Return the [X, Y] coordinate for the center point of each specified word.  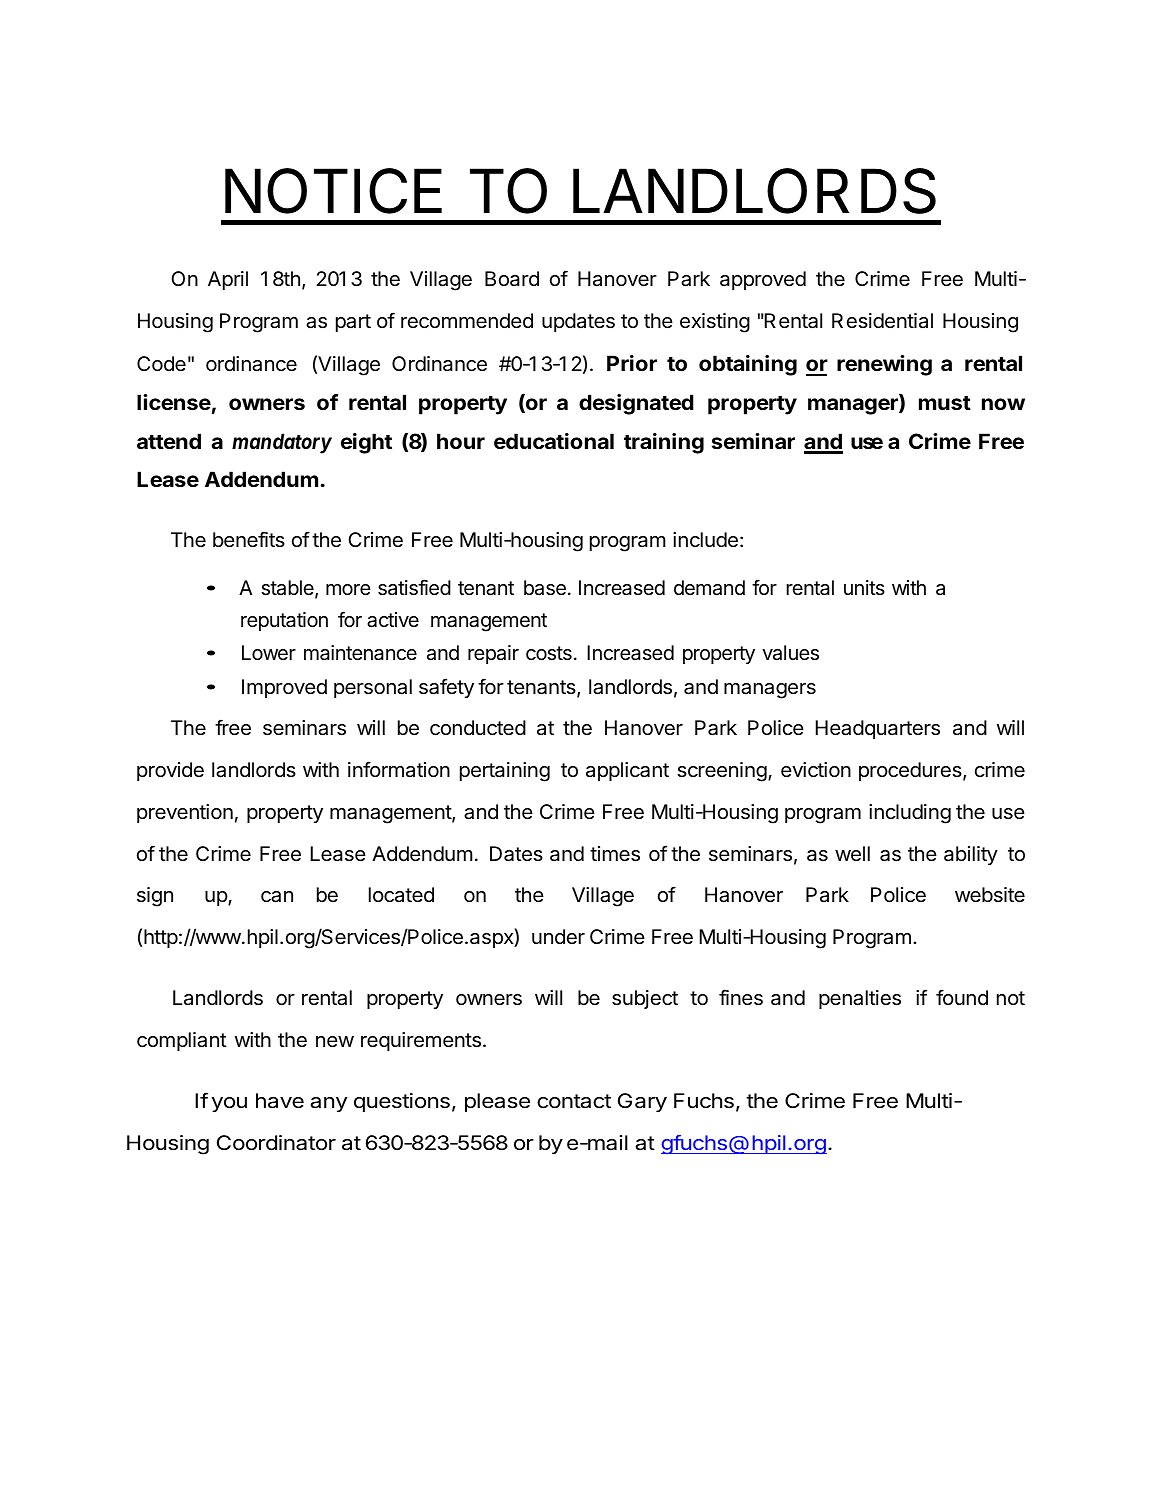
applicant [627, 771]
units [864, 587]
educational [554, 441]
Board [512, 278]
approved [763, 280]
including [910, 814]
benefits [249, 539]
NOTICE [333, 191]
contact [574, 1101]
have [280, 1101]
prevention [185, 813]
